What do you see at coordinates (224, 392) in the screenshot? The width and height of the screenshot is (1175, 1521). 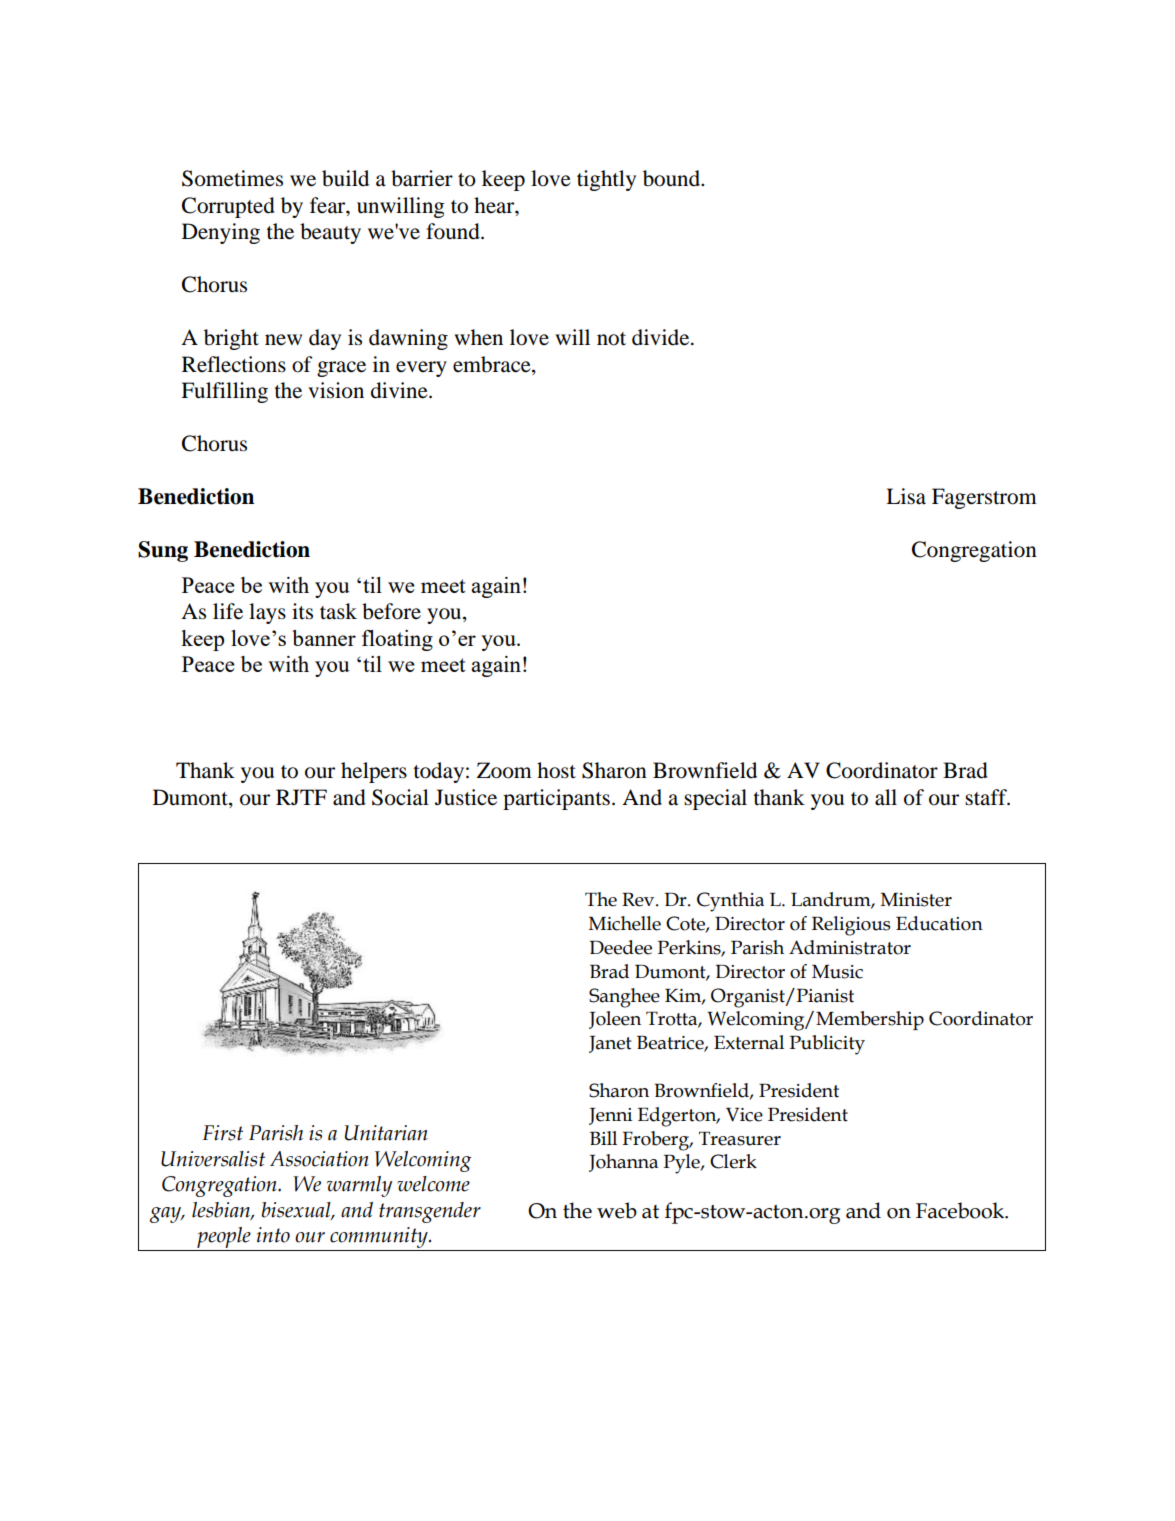 I see `Fulfilling` at bounding box center [224, 392].
